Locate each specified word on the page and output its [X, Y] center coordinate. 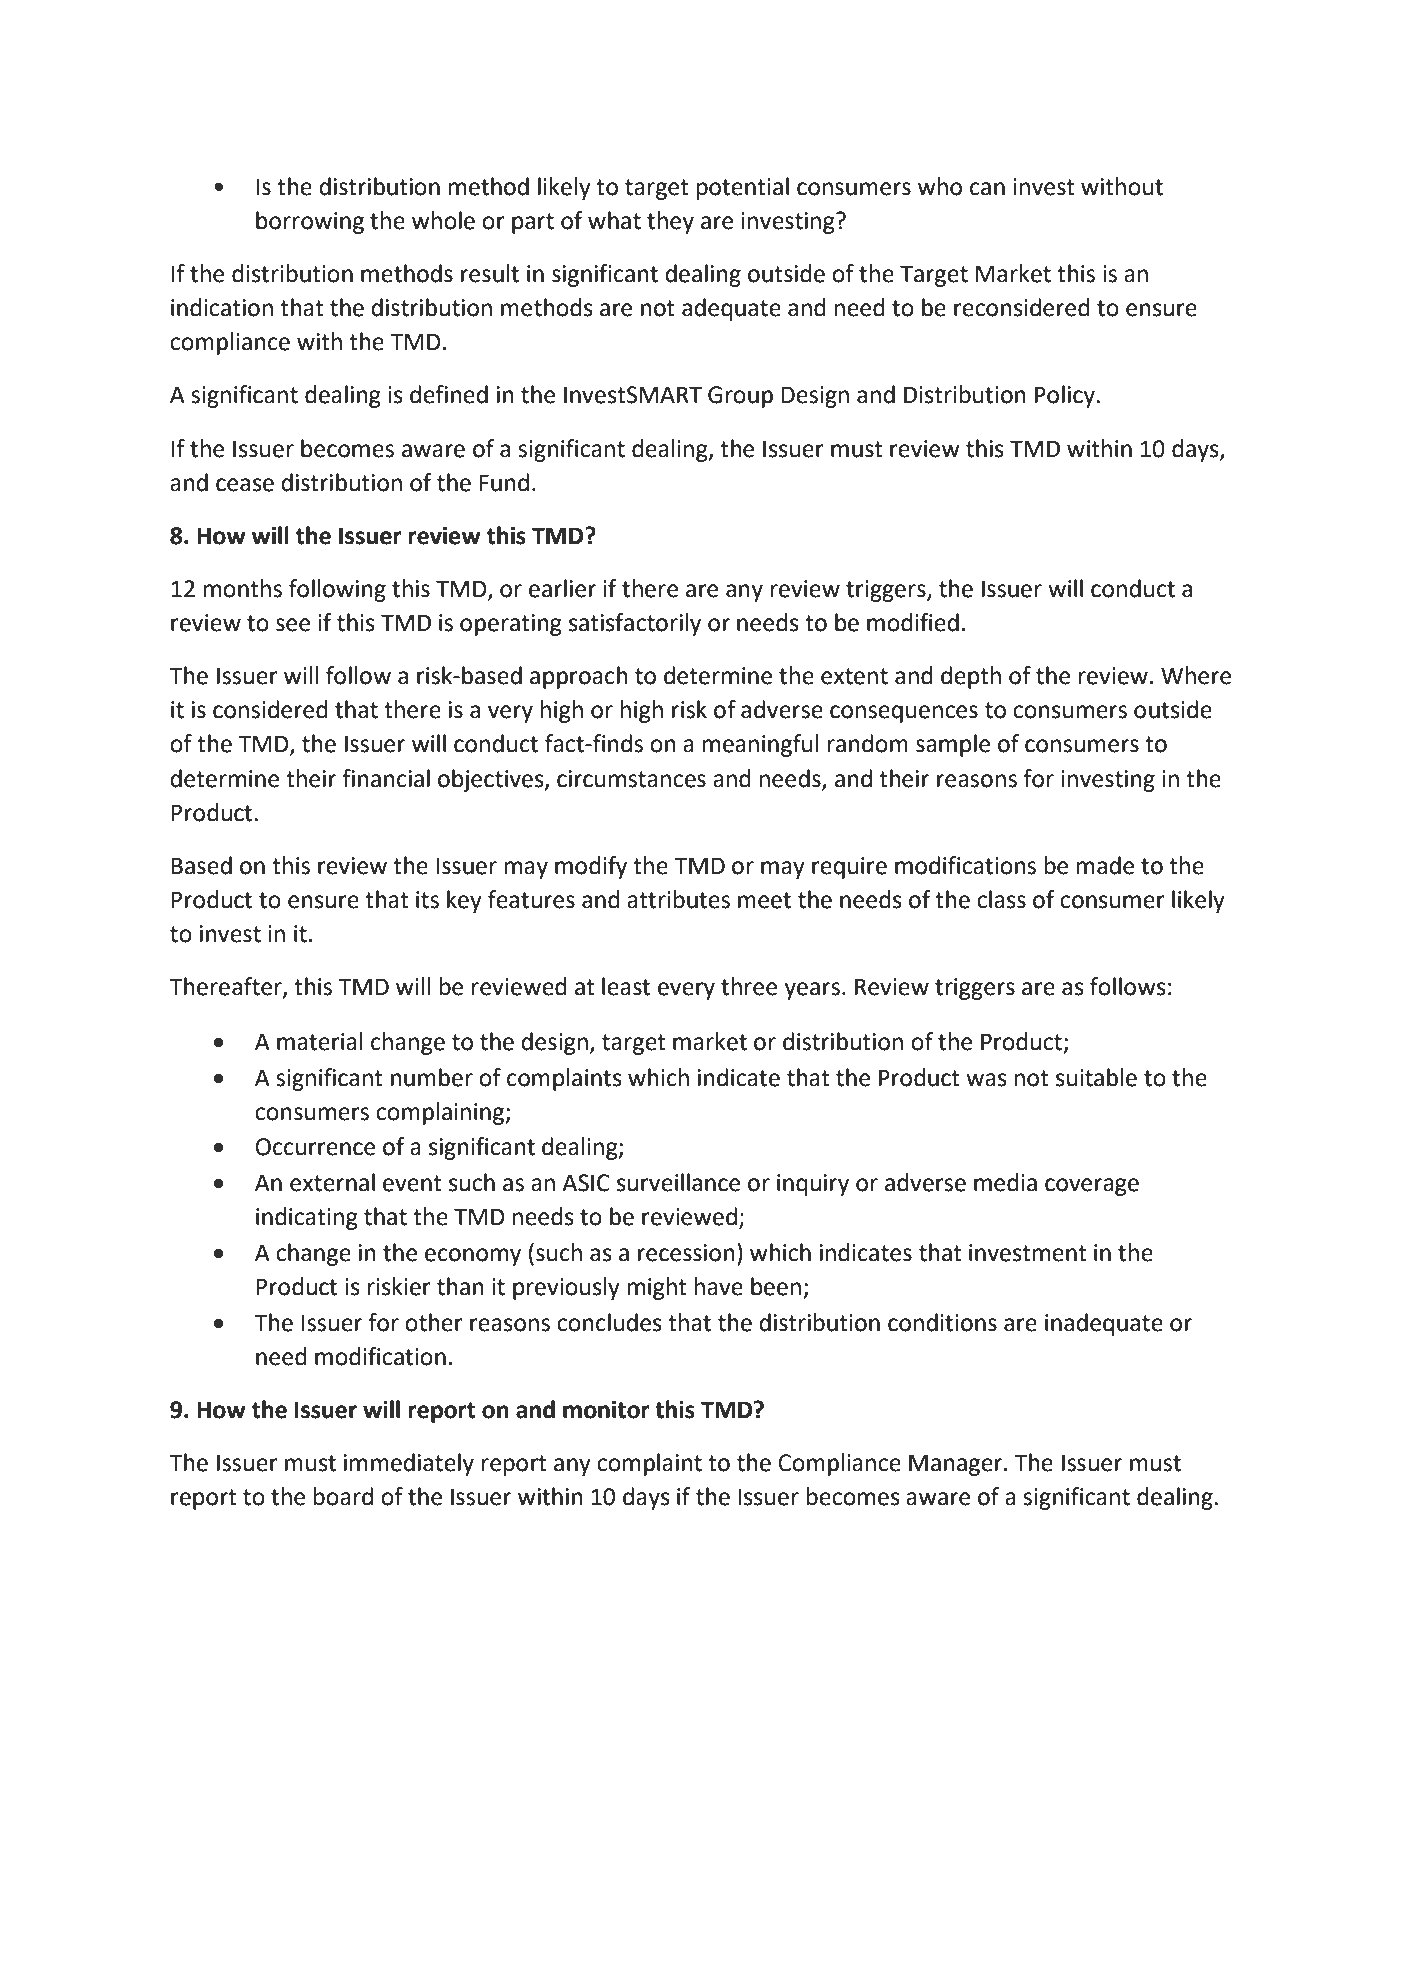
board [343, 1496]
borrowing [310, 222]
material [319, 1041]
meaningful [760, 745]
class [1001, 899]
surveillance [678, 1182]
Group [740, 397]
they [670, 222]
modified [913, 622]
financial [386, 778]
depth [971, 677]
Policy [1065, 396]
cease [245, 485]
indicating [307, 1218]
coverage [1092, 1187]
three [749, 986]
